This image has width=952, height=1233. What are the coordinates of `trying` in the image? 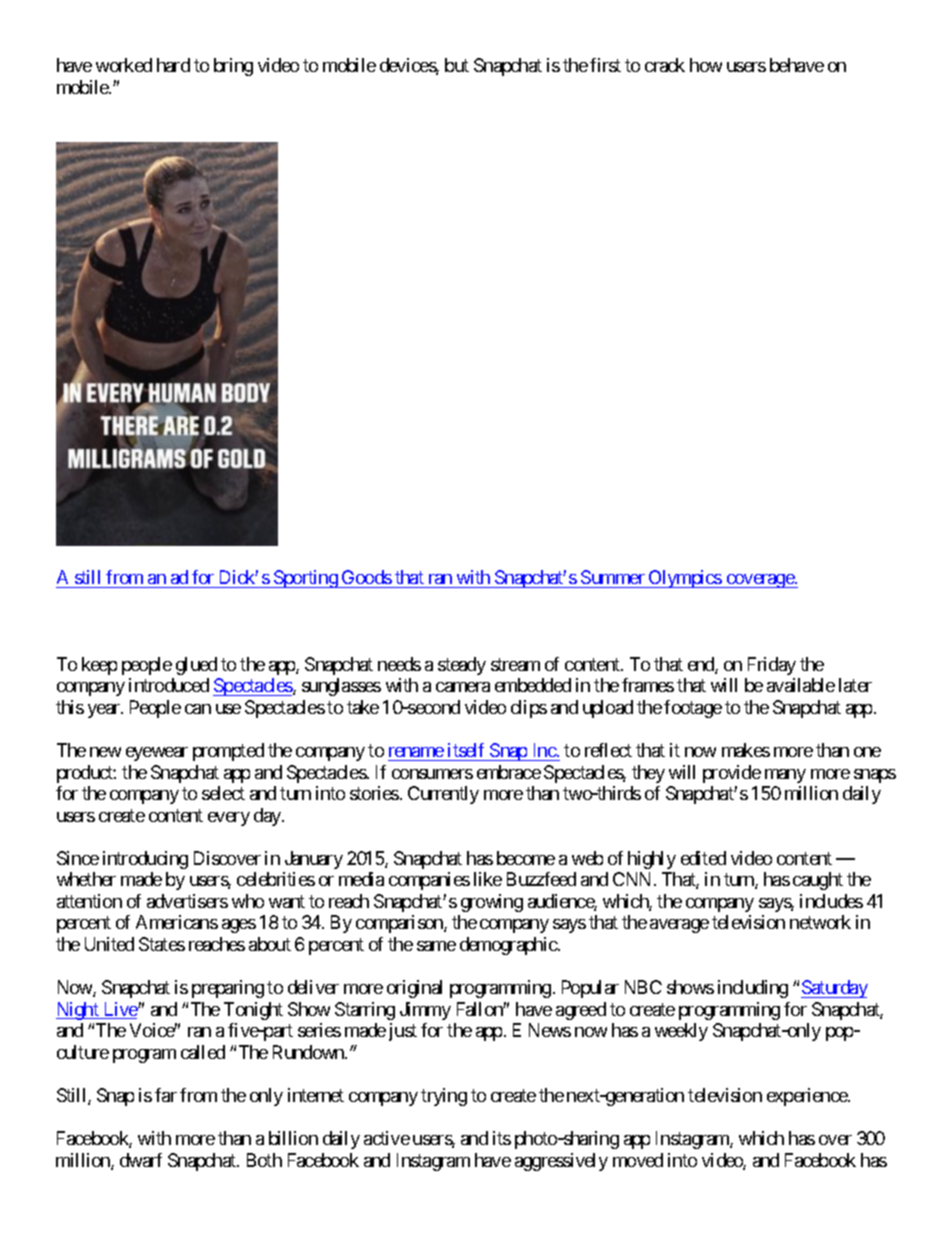 It's located at (444, 1097).
